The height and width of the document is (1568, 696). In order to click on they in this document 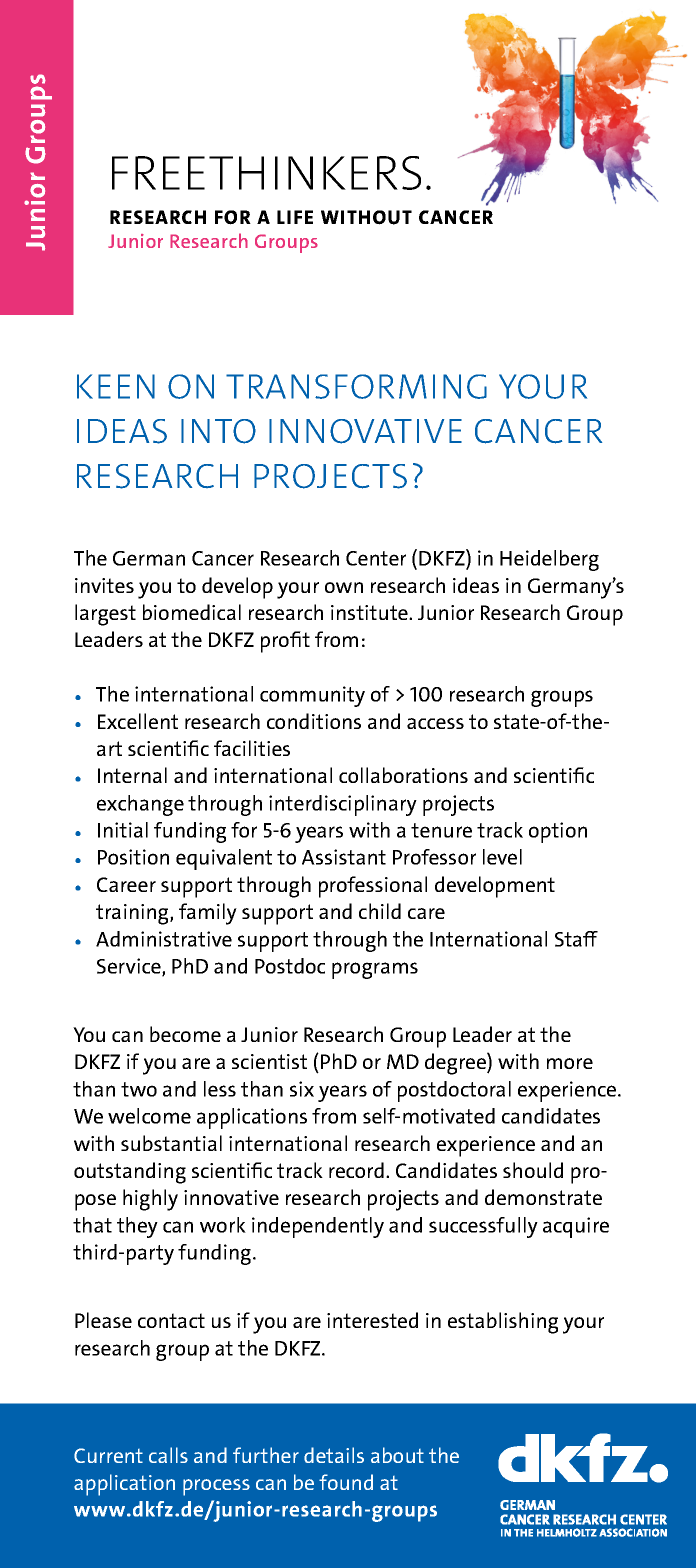, I will do `click(137, 1227)`.
